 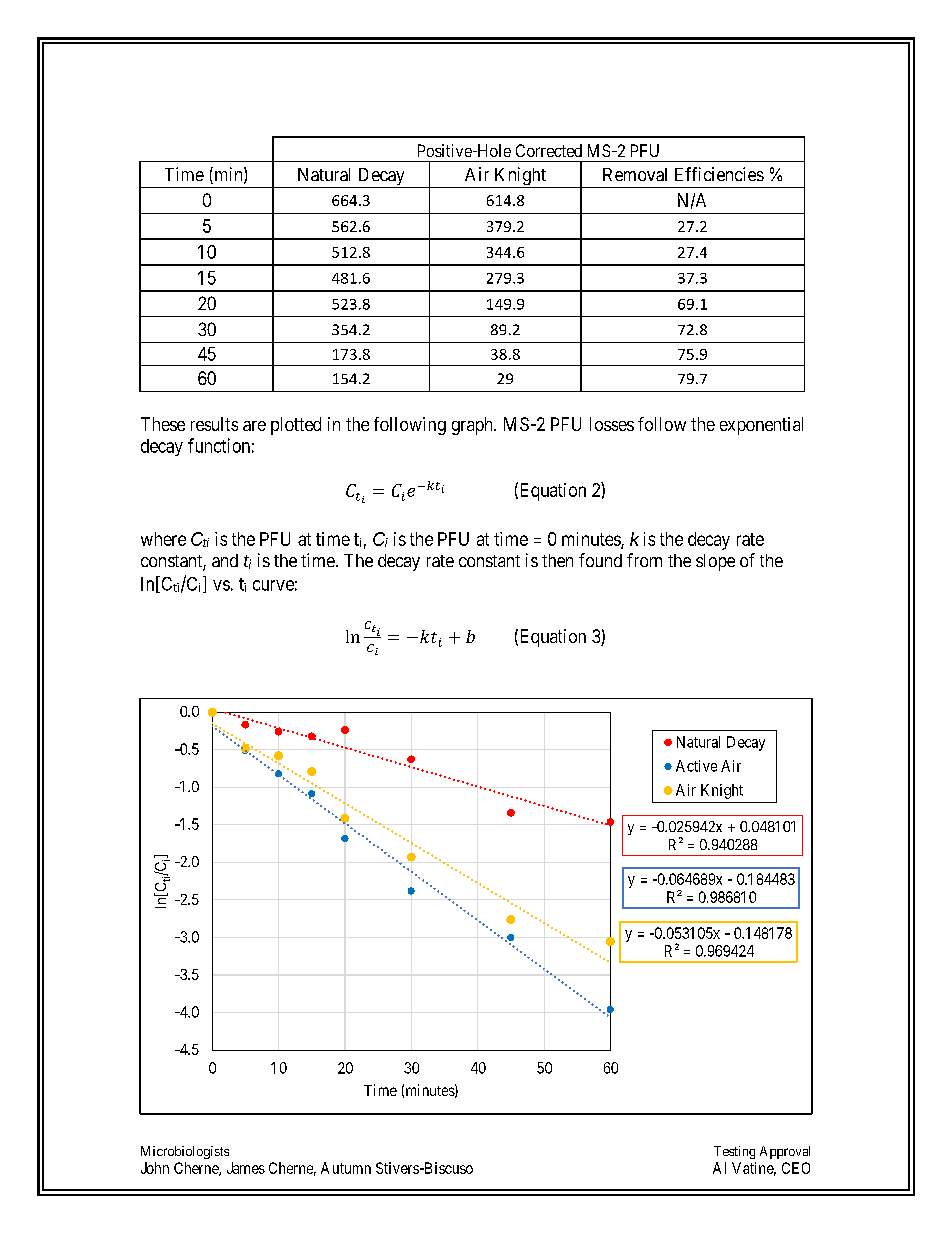 What do you see at coordinates (185, 1152) in the screenshot?
I see `Microbiologists` at bounding box center [185, 1152].
